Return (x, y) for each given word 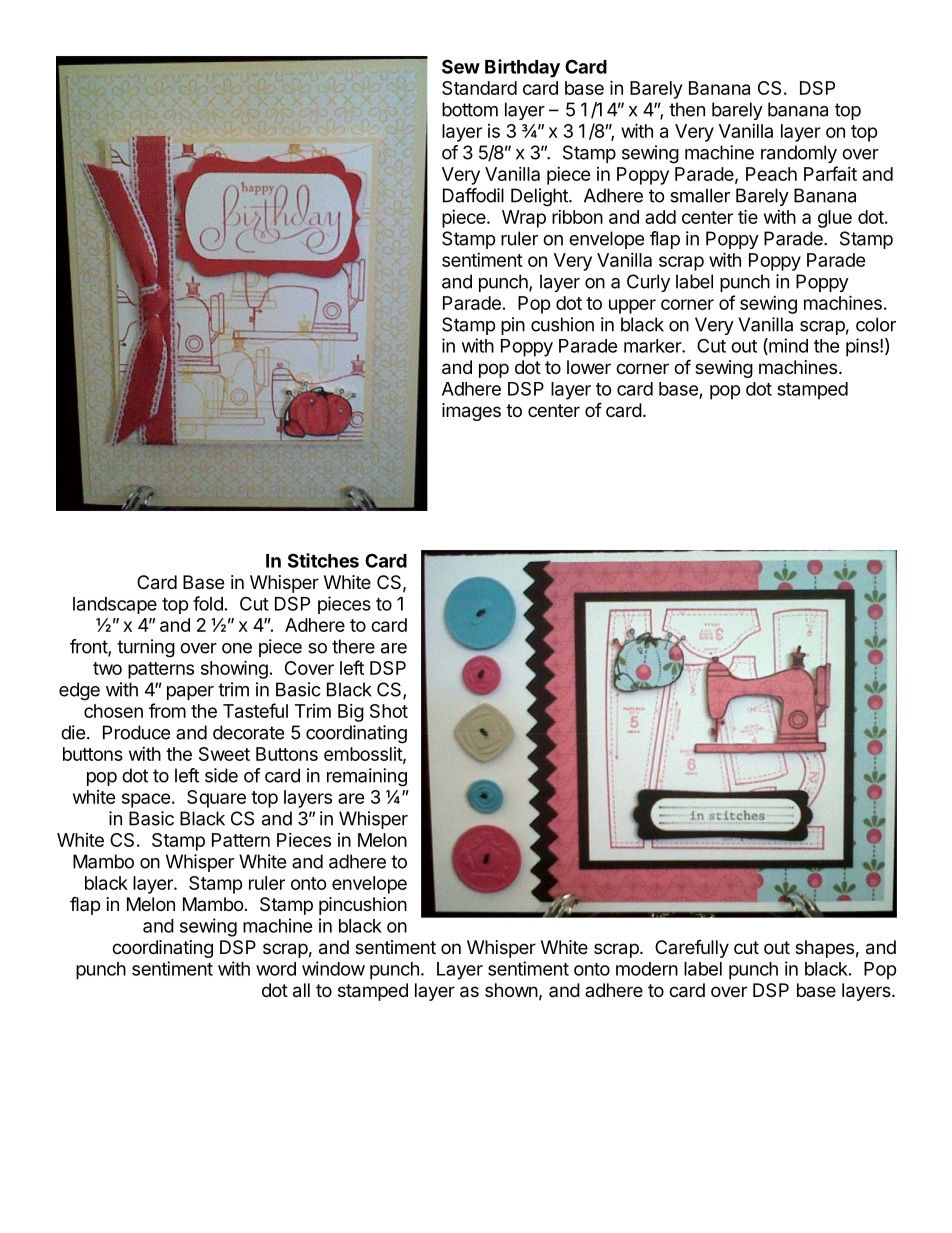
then (687, 109)
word (276, 969)
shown (511, 990)
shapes (824, 949)
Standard (479, 88)
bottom (470, 109)
